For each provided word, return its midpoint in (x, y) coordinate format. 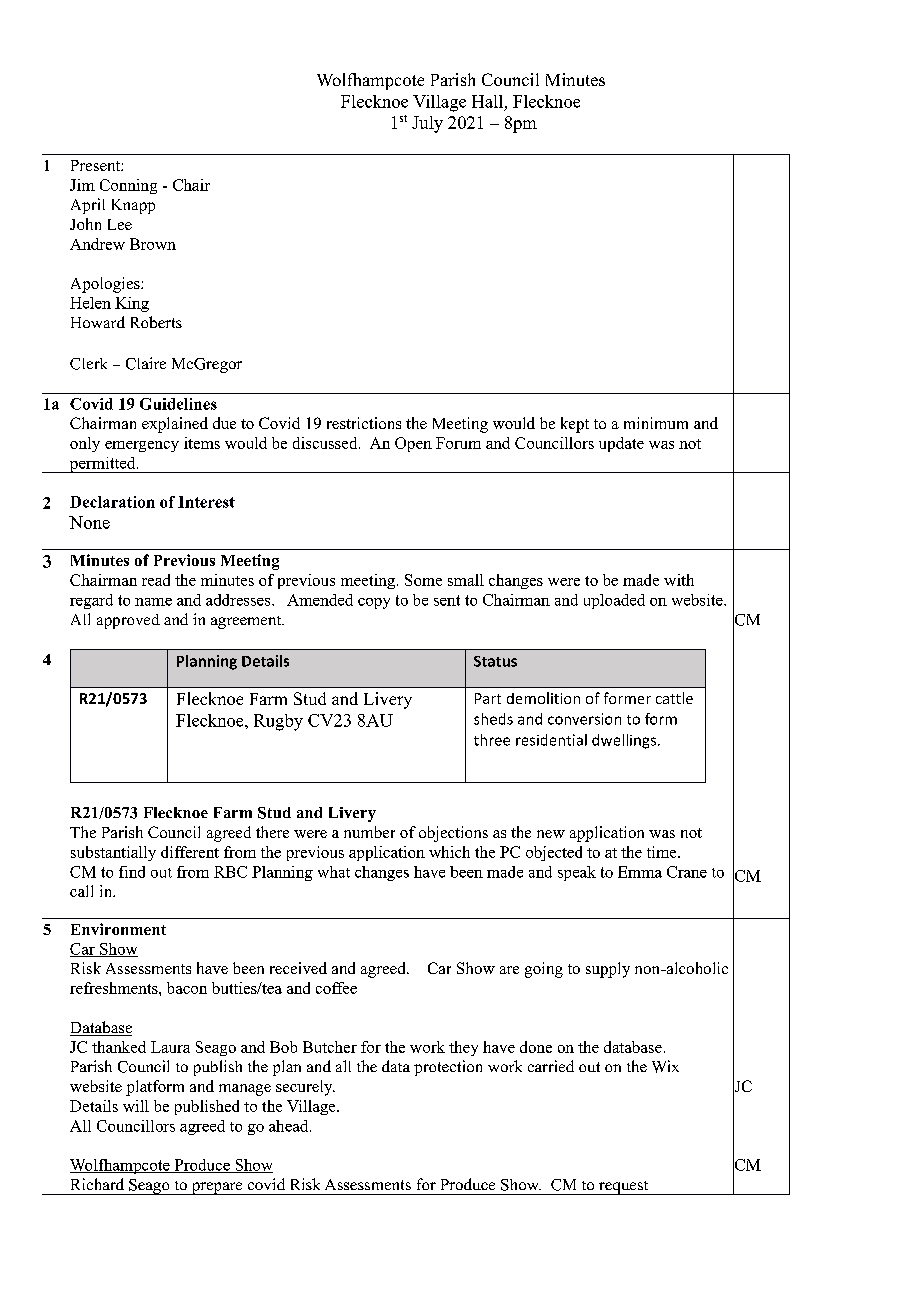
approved (128, 621)
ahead (290, 1126)
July (427, 124)
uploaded (614, 601)
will (136, 1106)
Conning (128, 186)
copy (374, 603)
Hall (487, 101)
